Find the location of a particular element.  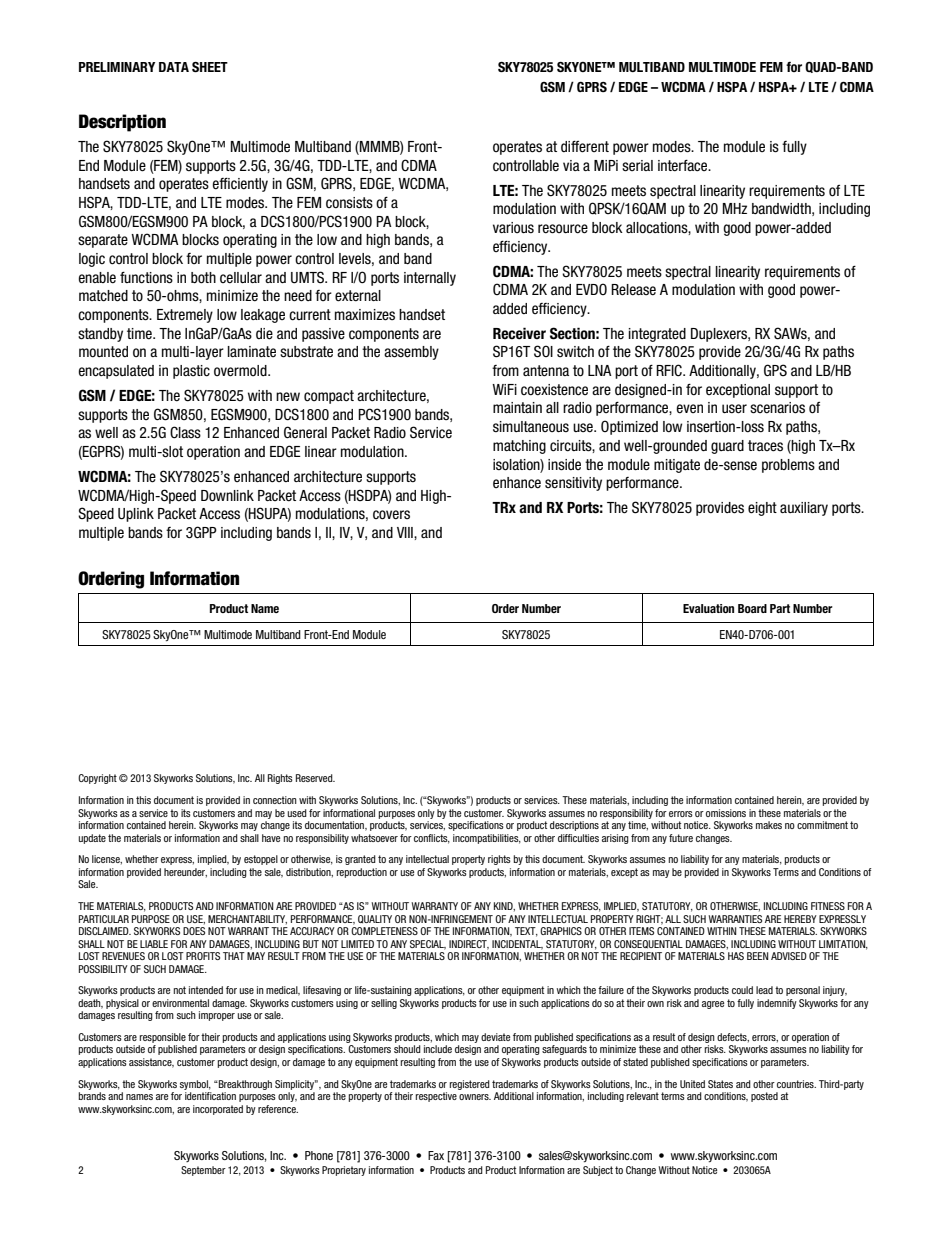

VIII is located at coordinates (406, 532).
